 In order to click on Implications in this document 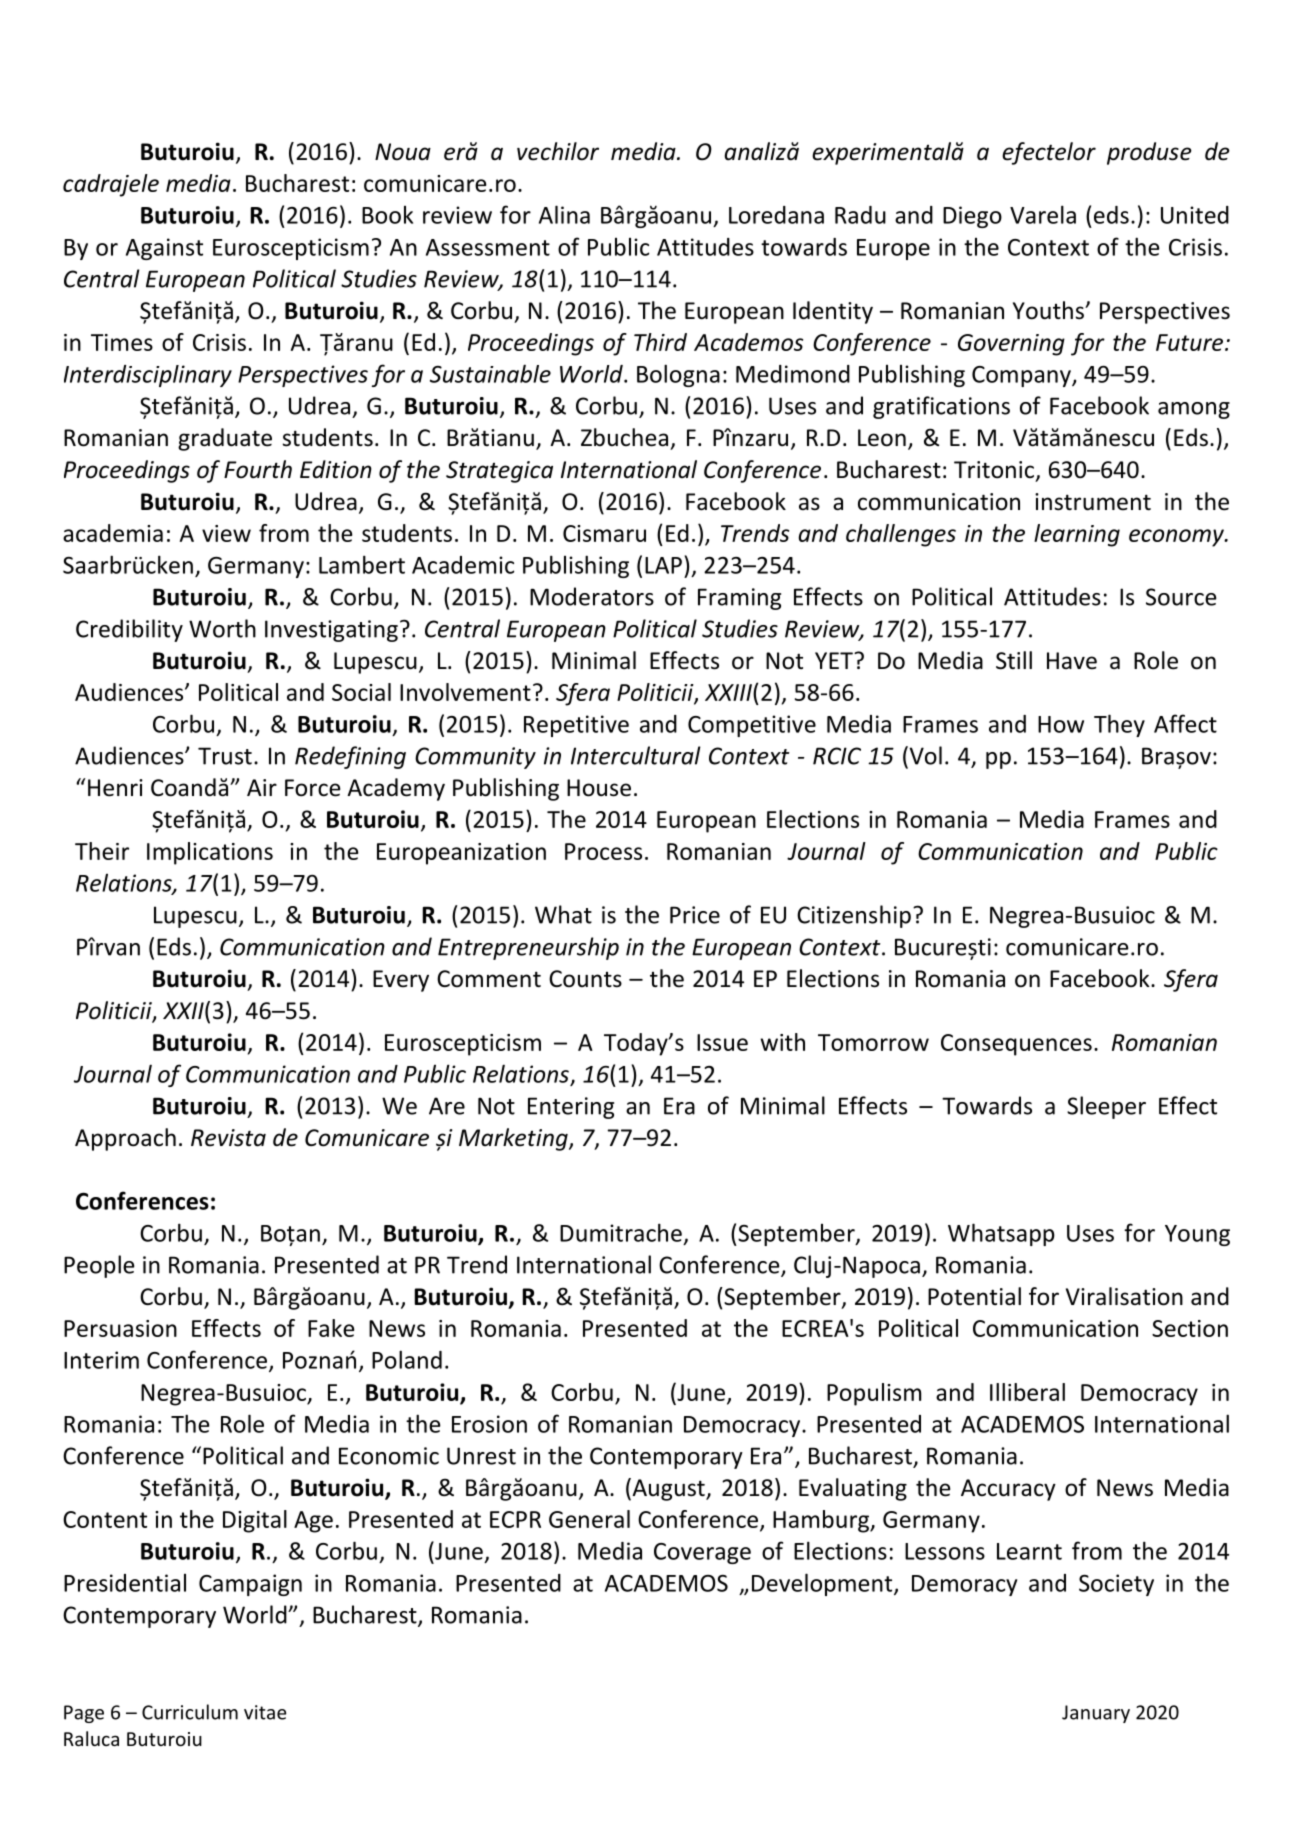, I will do `click(210, 853)`.
